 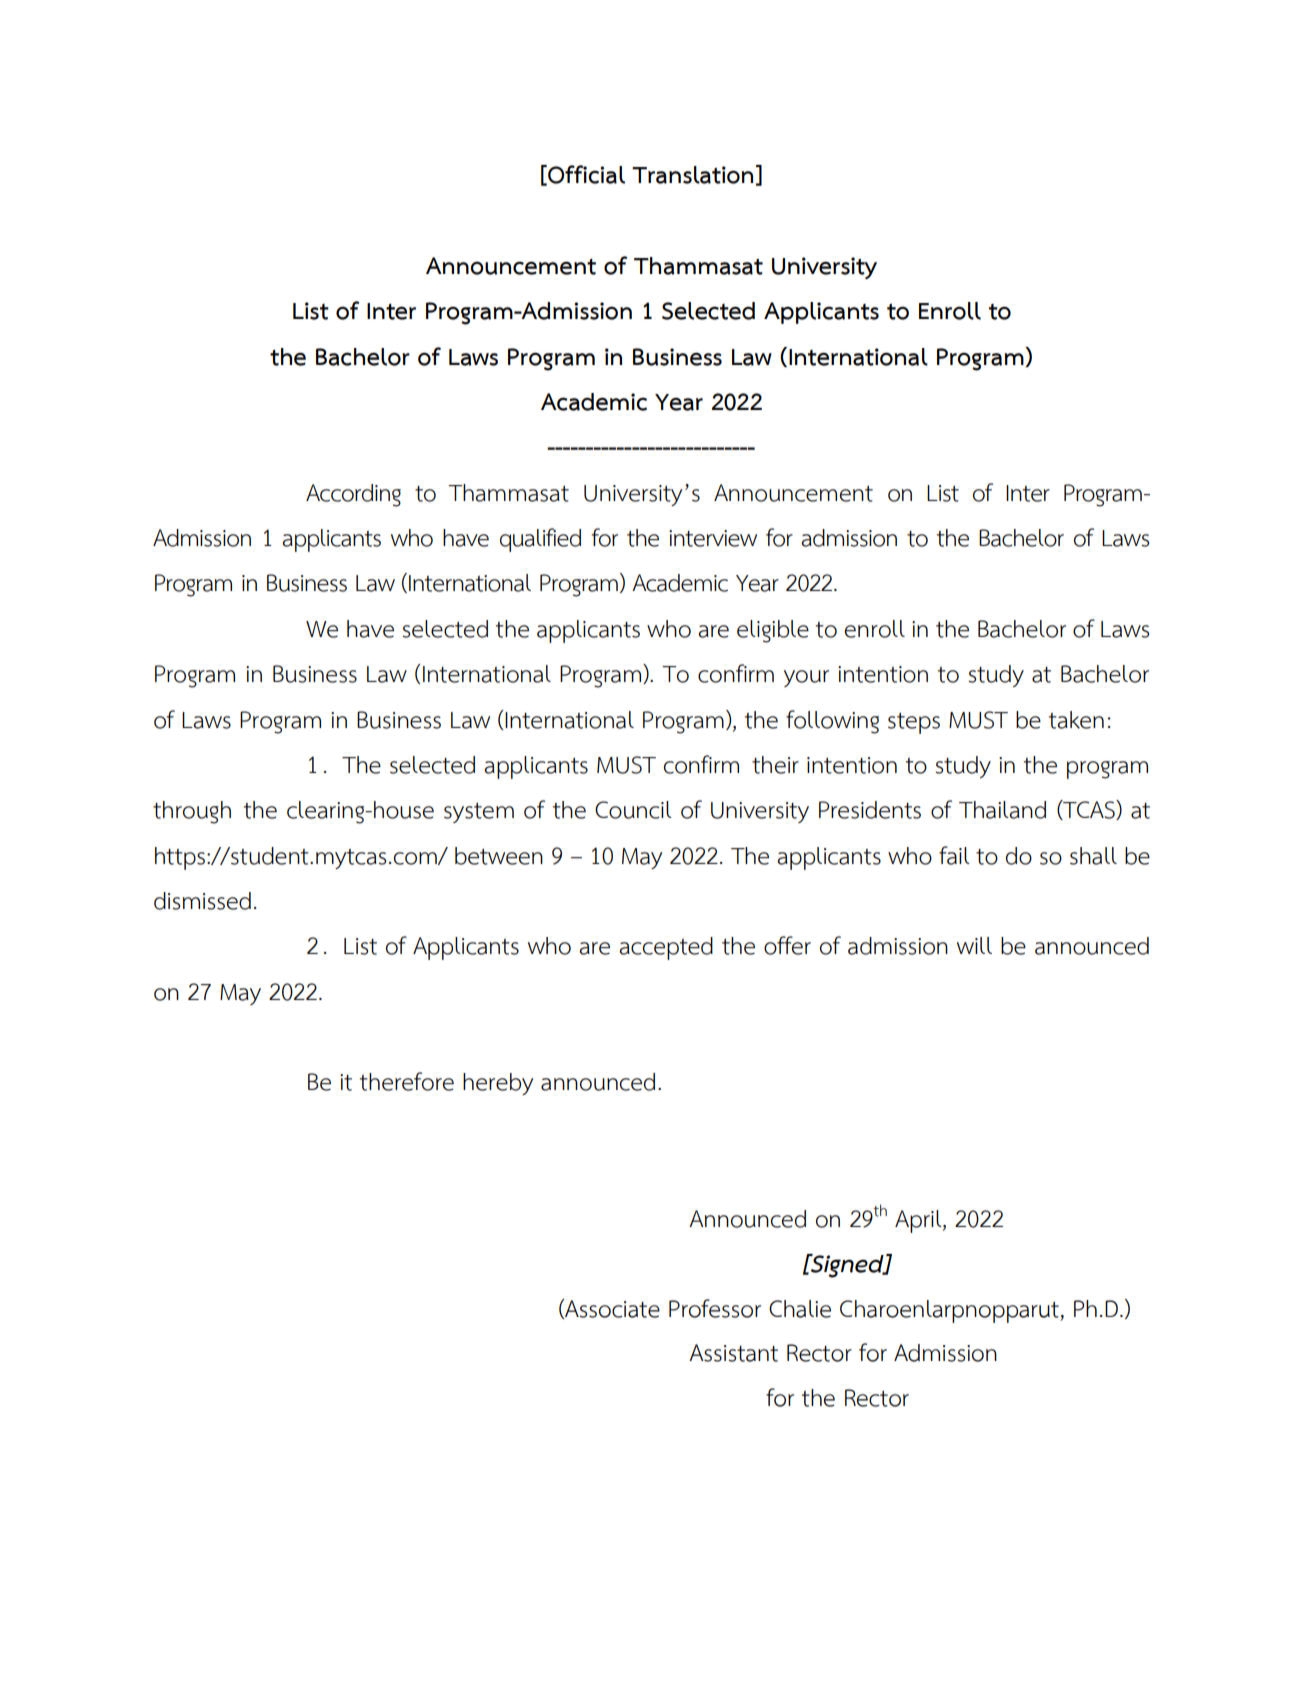 I want to click on eligible, so click(x=773, y=631).
